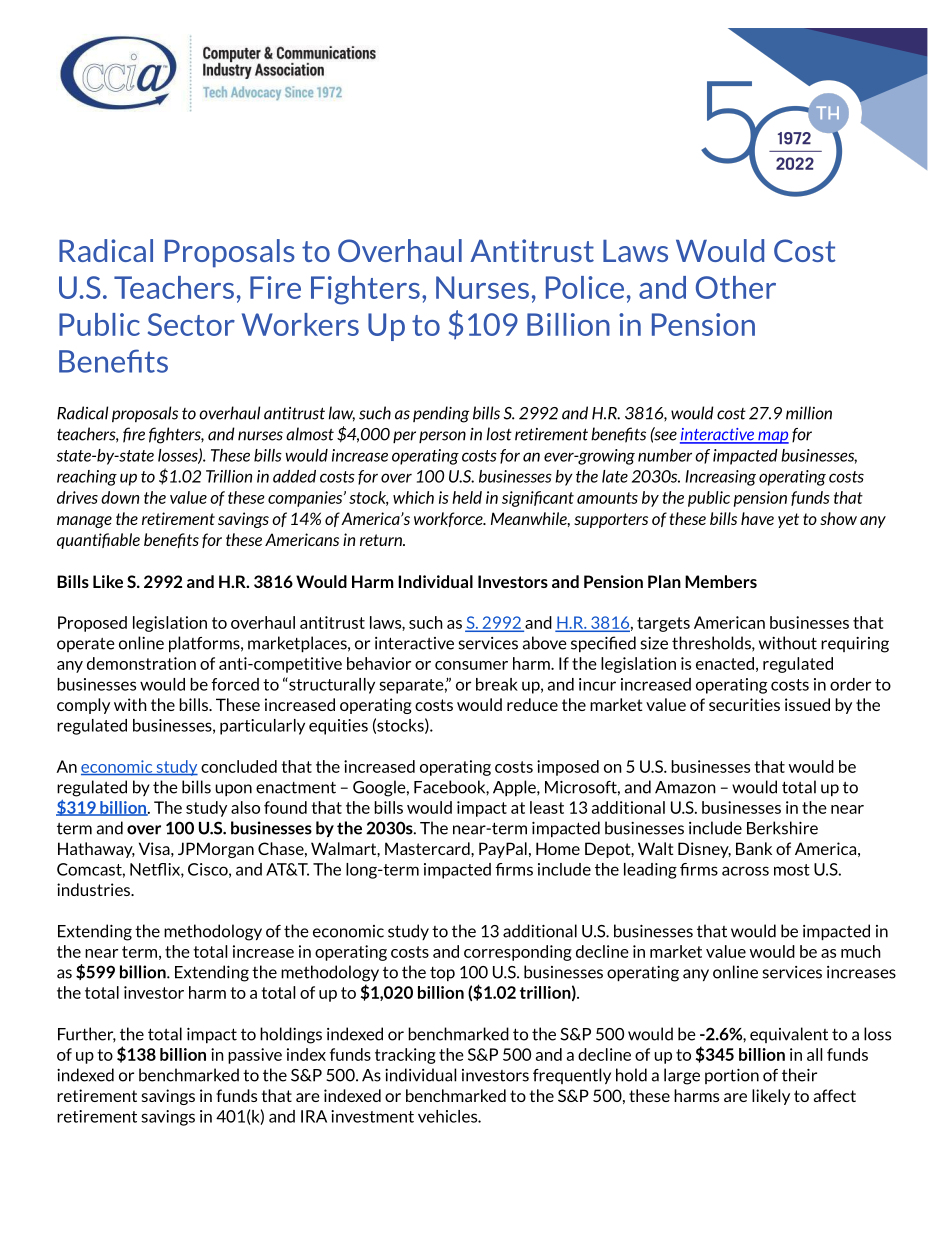  I want to click on held, so click(467, 497).
